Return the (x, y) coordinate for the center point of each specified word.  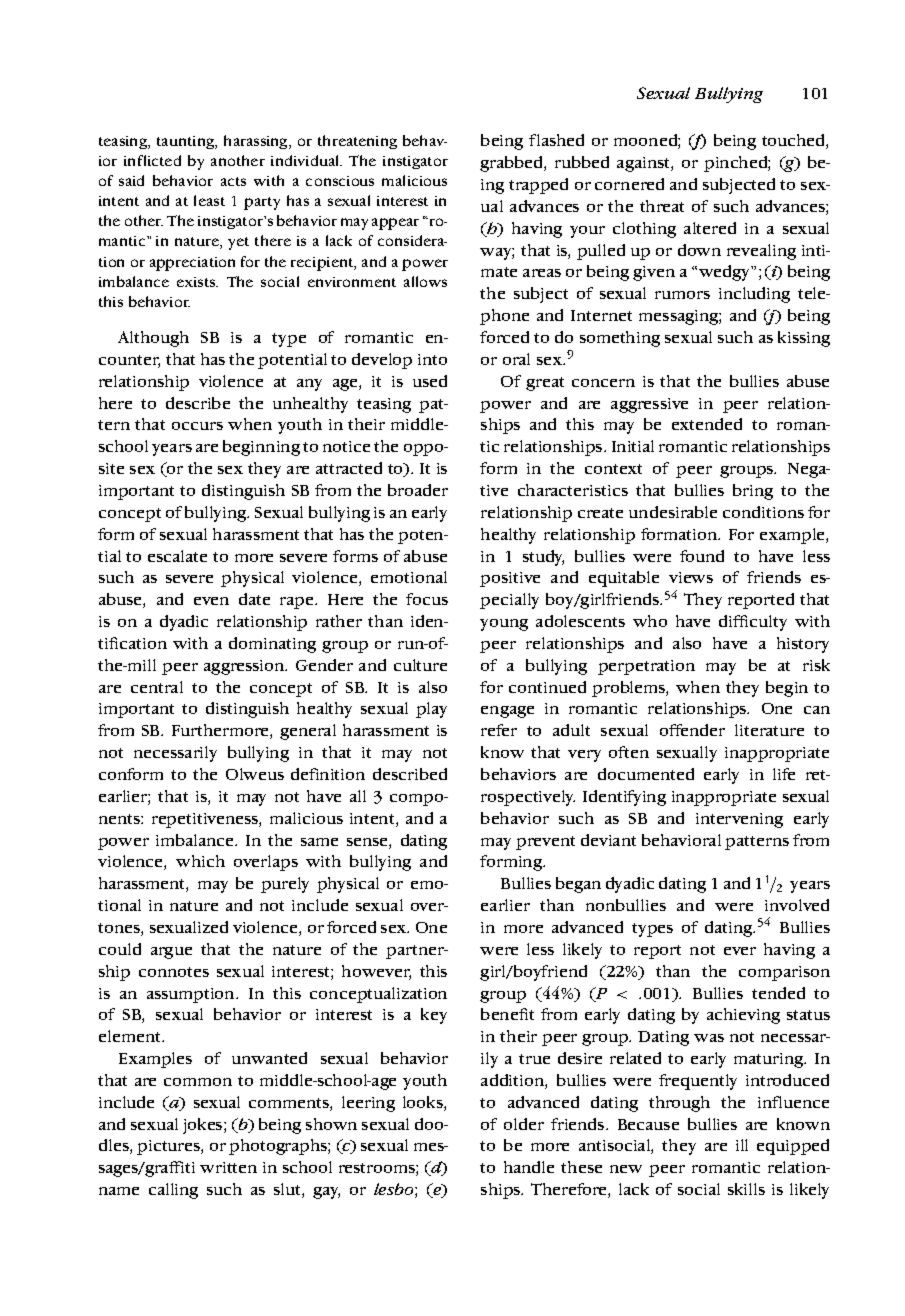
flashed (556, 140)
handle (529, 1167)
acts (233, 181)
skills (746, 1189)
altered (710, 228)
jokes (204, 1126)
